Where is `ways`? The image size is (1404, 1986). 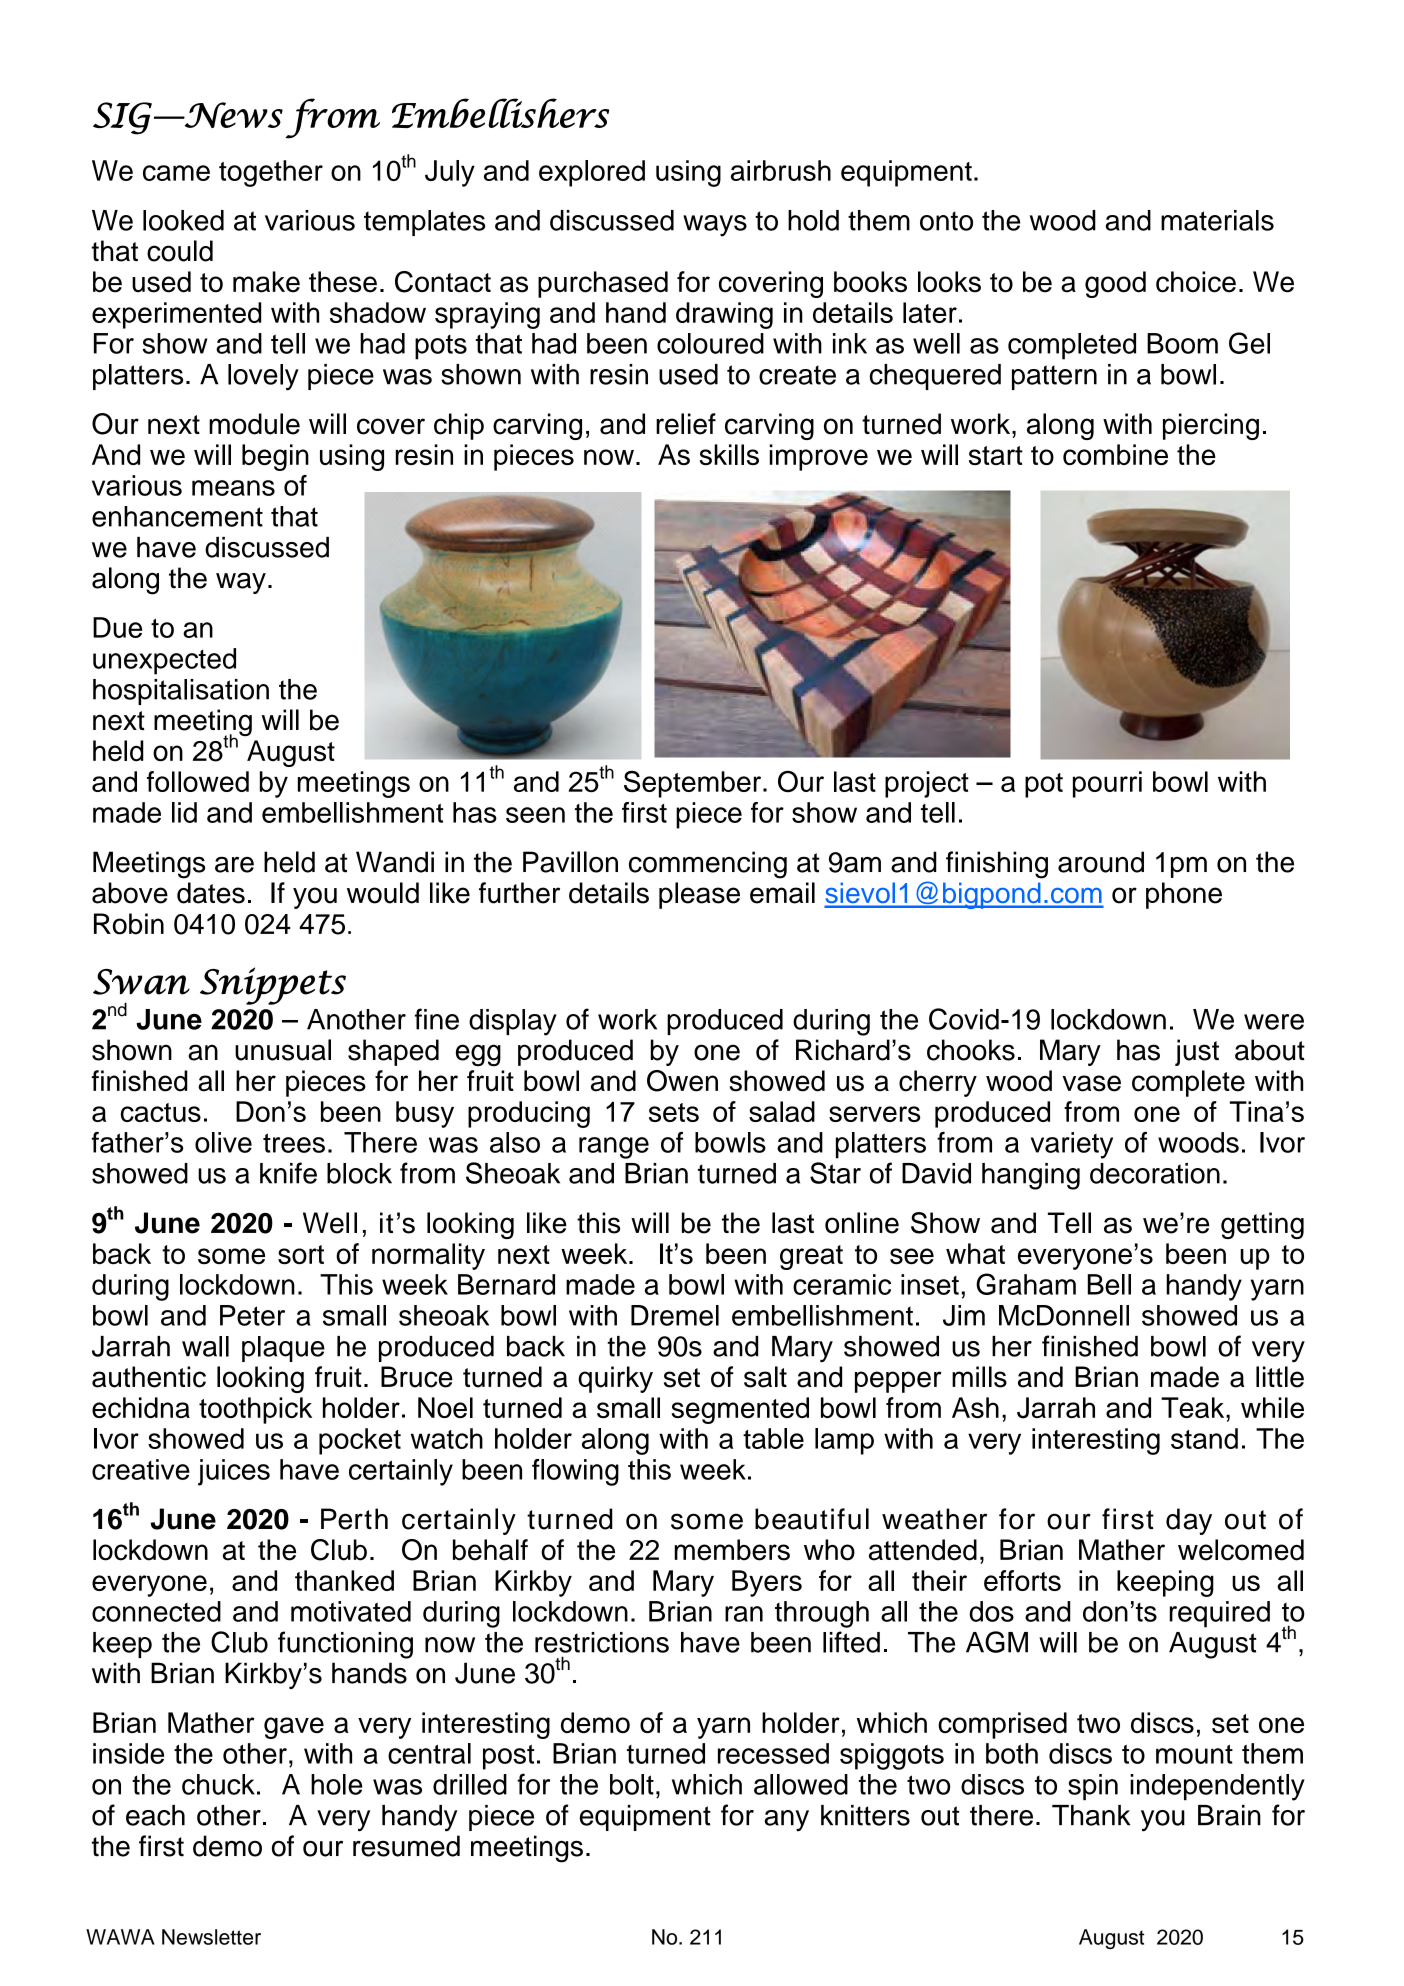
ways is located at coordinates (715, 226).
